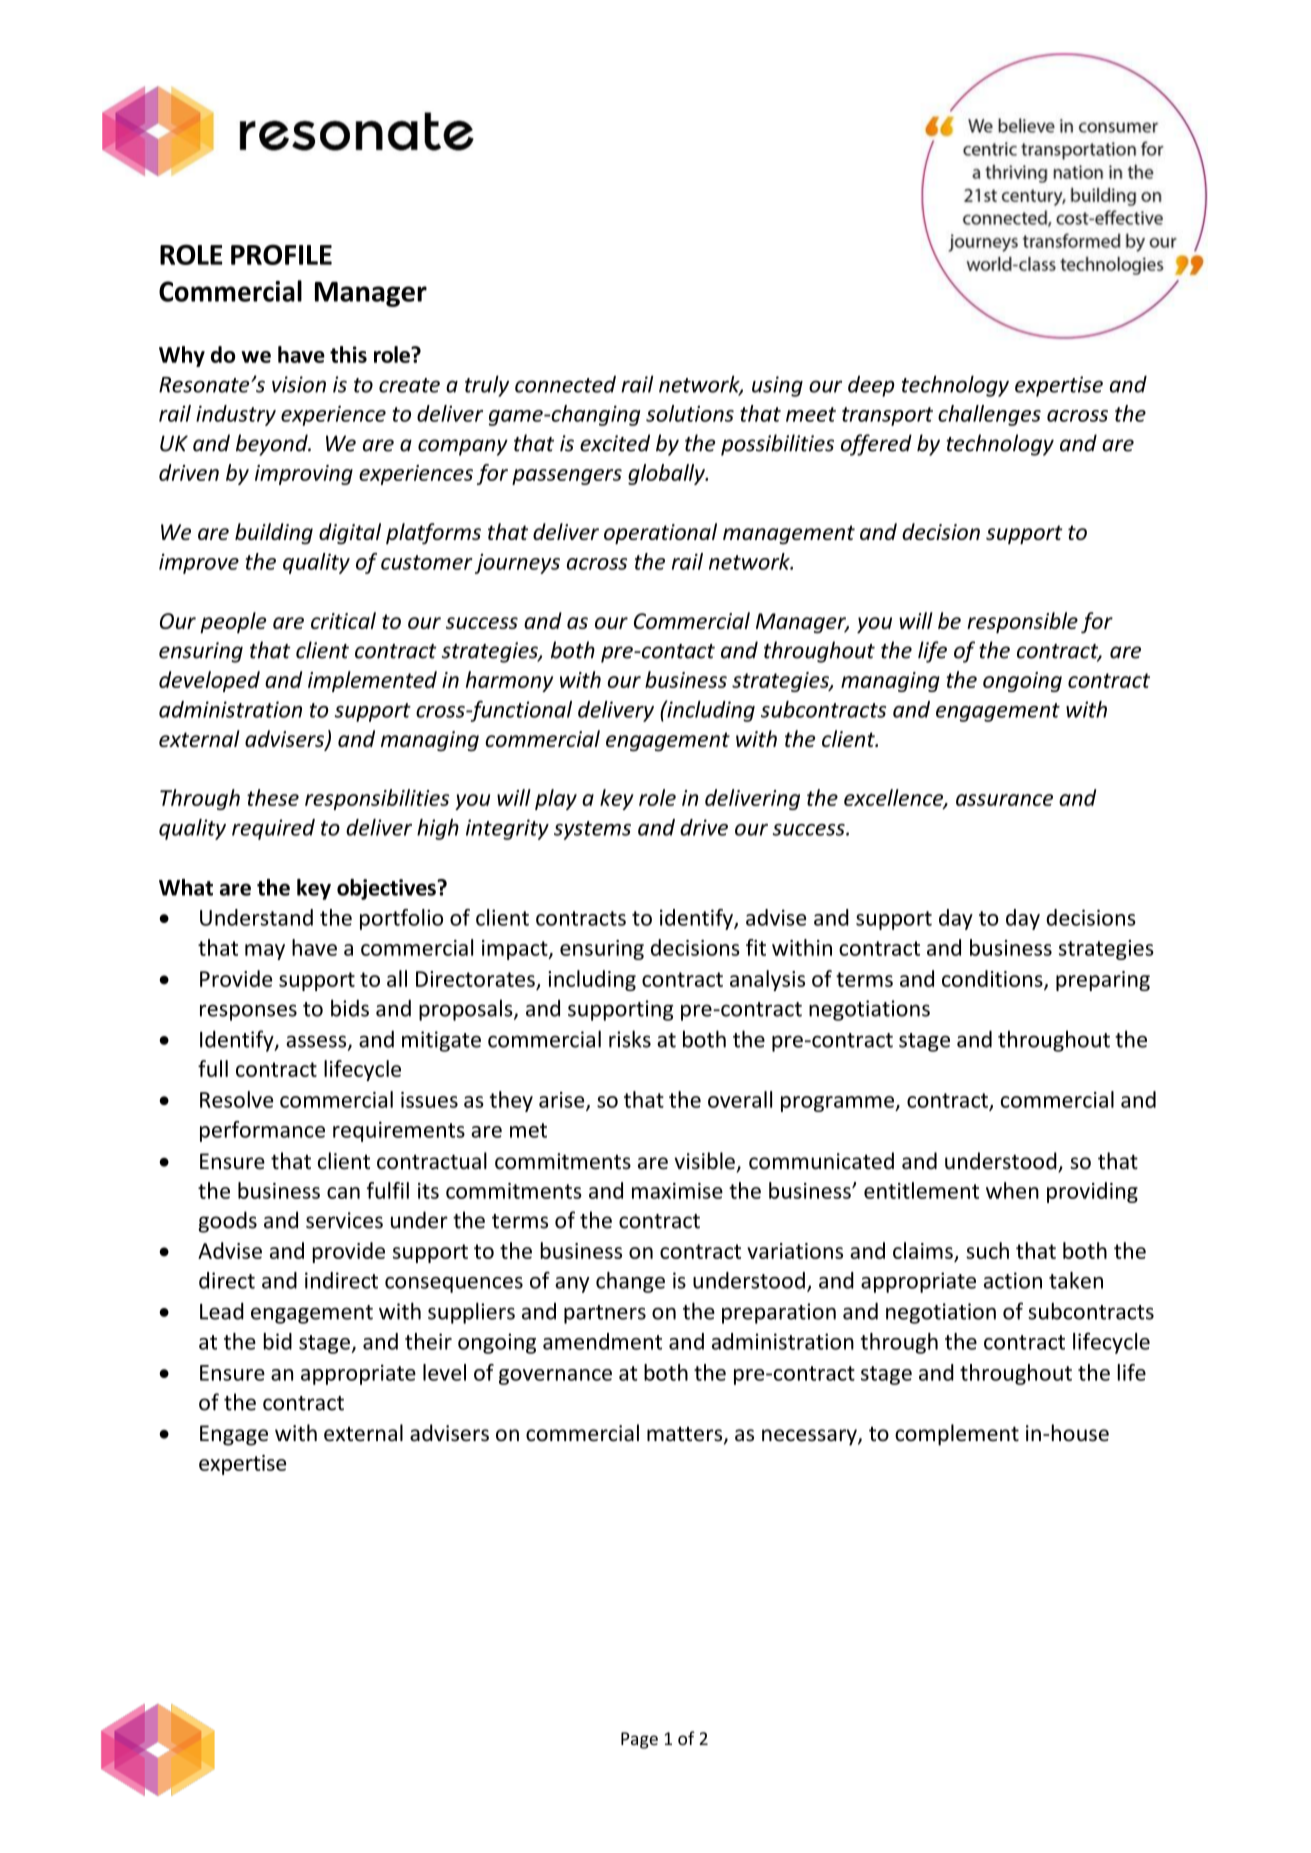  Describe the element at coordinates (509, 681) in the screenshot. I see `harmony` at that location.
